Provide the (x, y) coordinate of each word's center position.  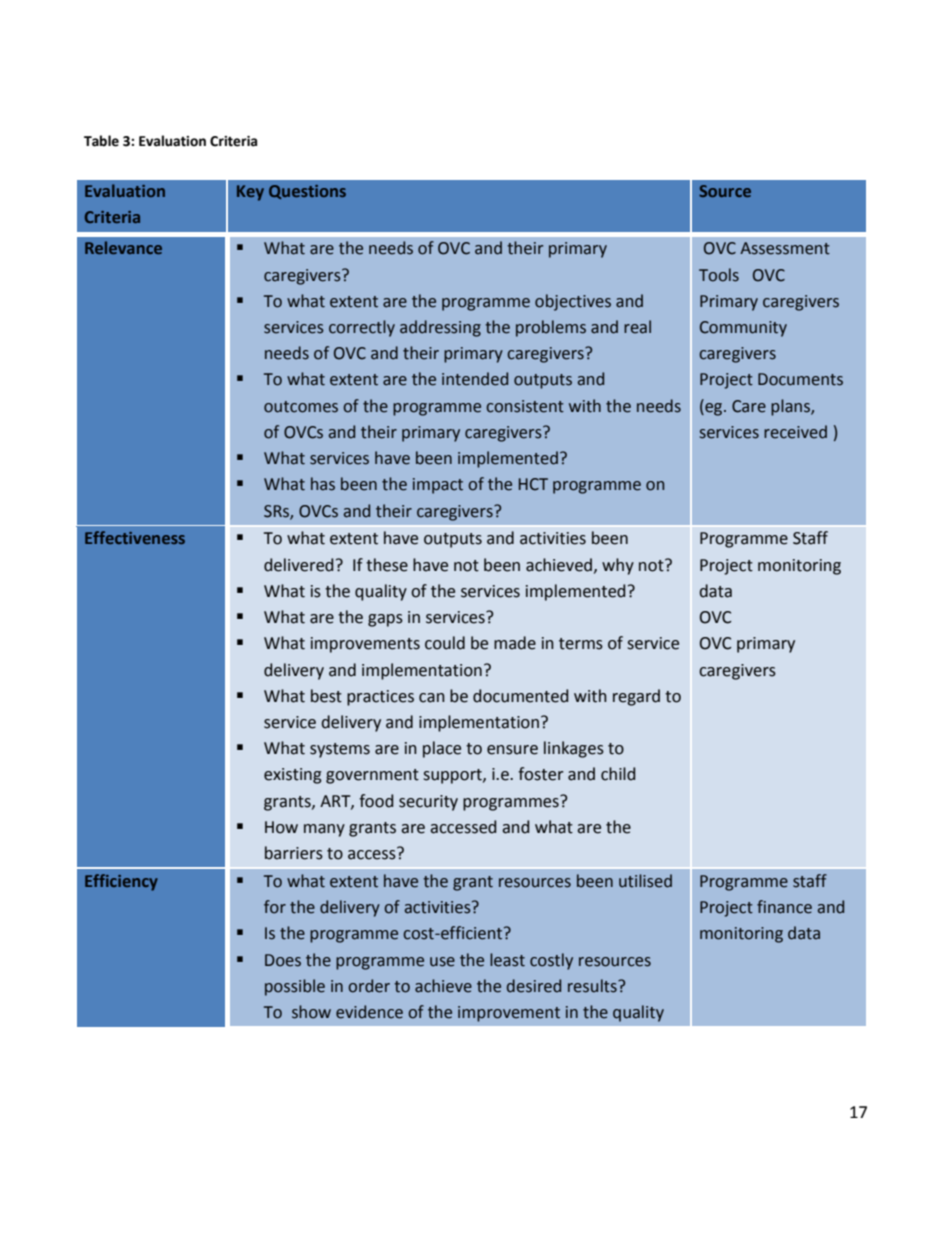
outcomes (301, 407)
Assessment (785, 248)
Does (283, 960)
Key (250, 193)
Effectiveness (135, 537)
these (387, 565)
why (618, 566)
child (618, 774)
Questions (307, 192)
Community (743, 329)
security (428, 803)
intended (475, 379)
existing (293, 776)
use (442, 962)
